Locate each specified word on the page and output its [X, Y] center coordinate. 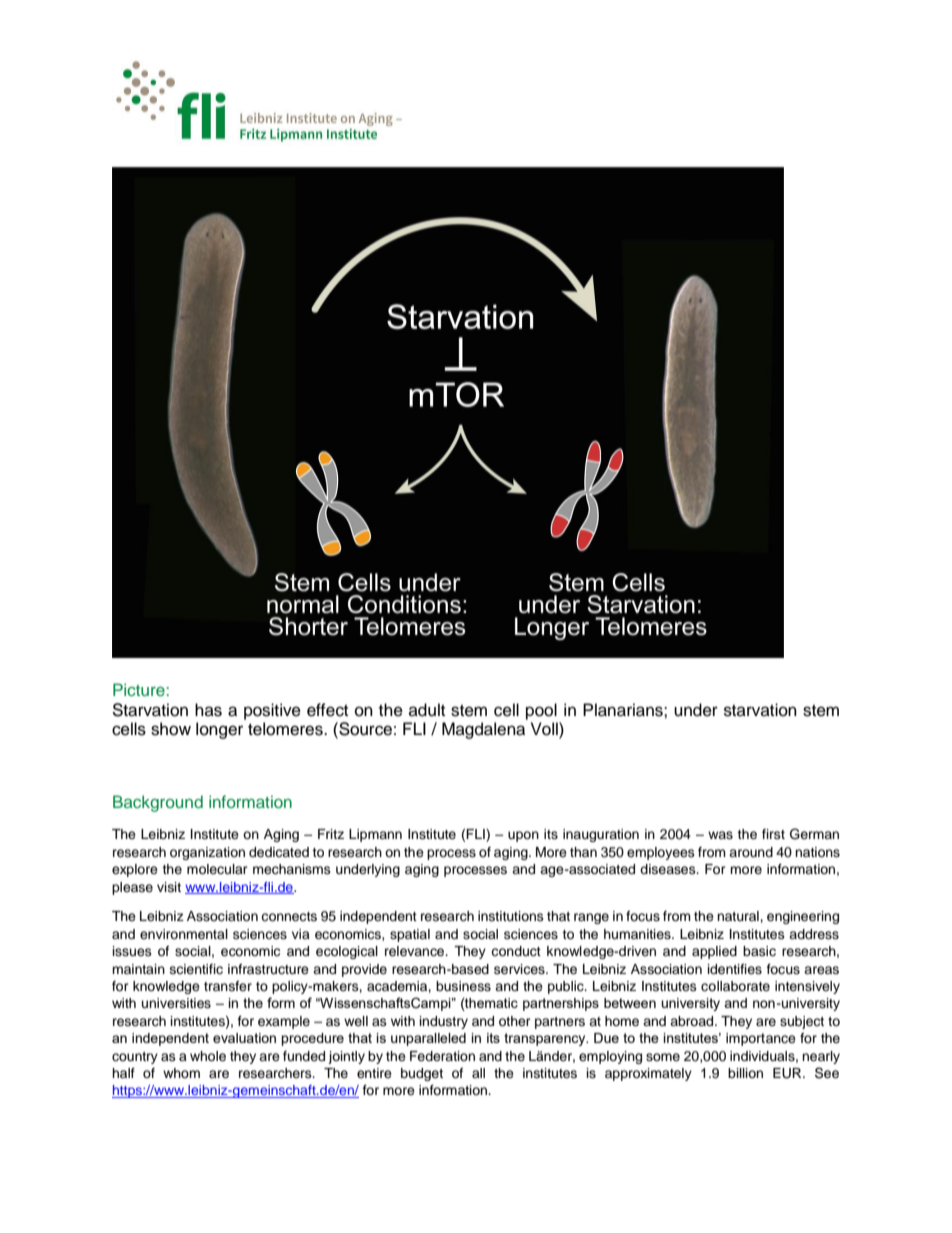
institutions [511, 916]
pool [541, 711]
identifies [735, 969]
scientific [196, 969]
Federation [442, 1056]
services [520, 969]
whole [208, 1056]
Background [158, 803]
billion [745, 1073]
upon [523, 836]
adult [427, 710]
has [208, 710]
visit [169, 887]
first [773, 834]
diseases [669, 869]
